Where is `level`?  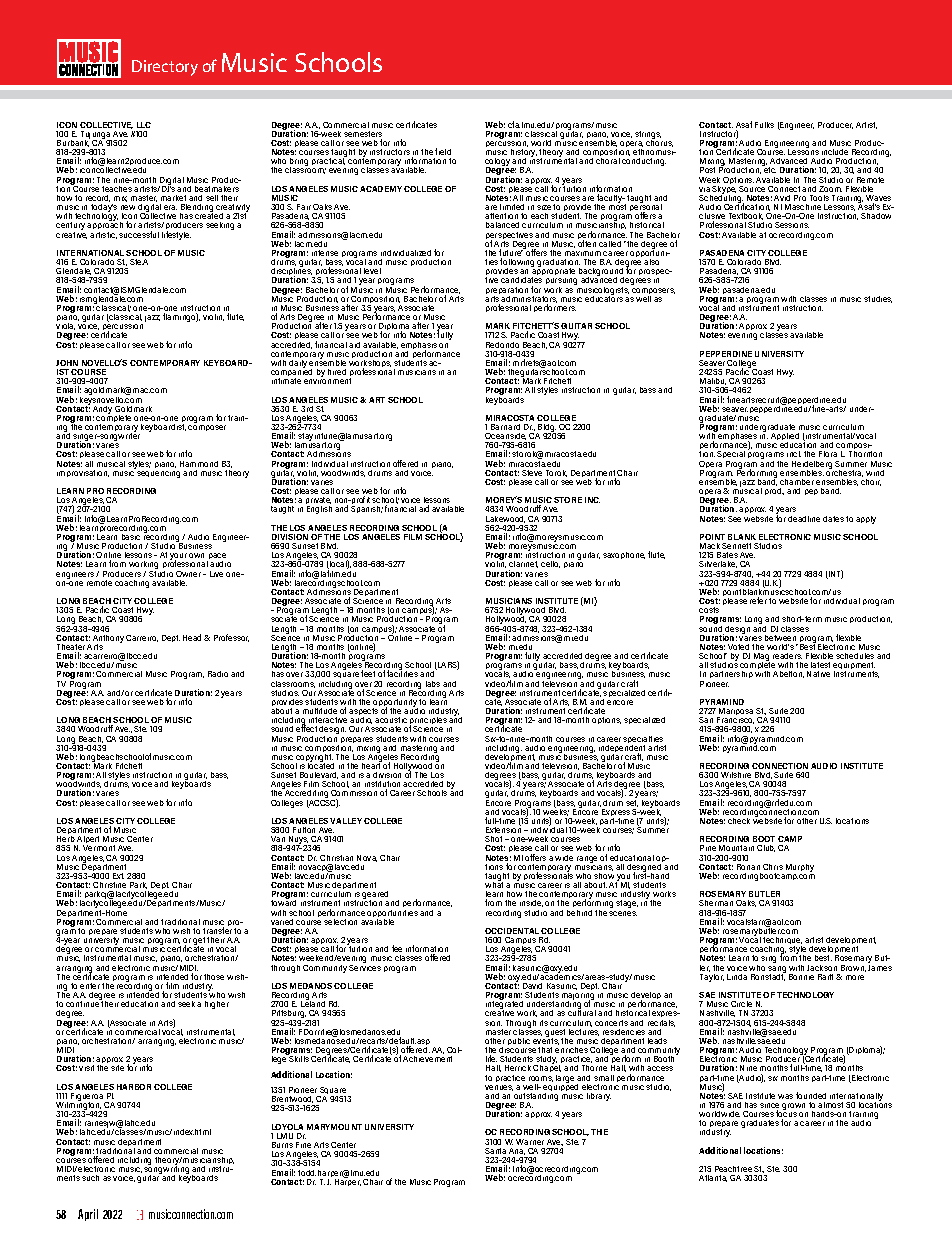 level is located at coordinates (372, 271).
